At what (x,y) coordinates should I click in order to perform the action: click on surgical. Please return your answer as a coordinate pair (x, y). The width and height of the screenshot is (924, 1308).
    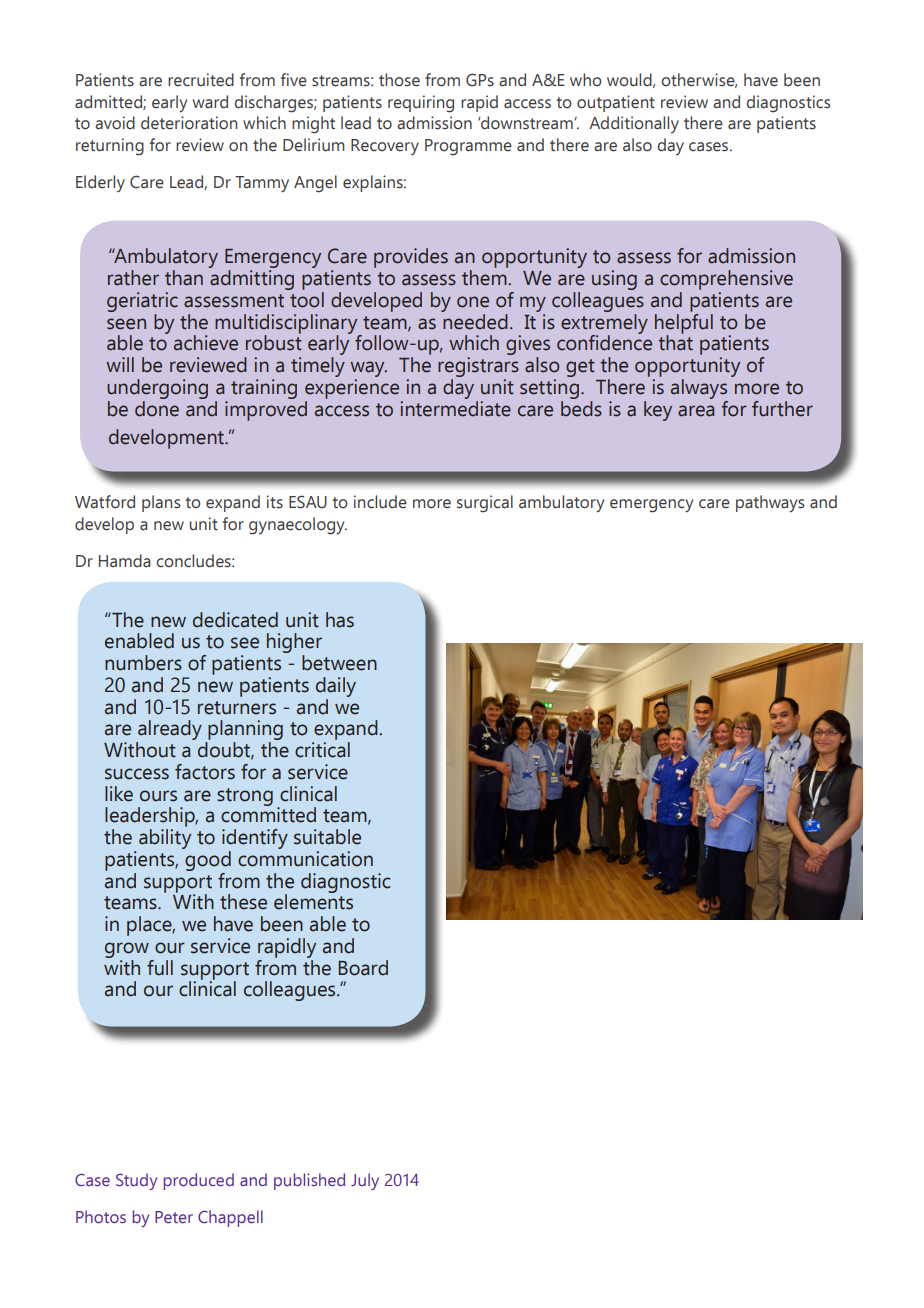
    Looking at the image, I should click on (485, 504).
